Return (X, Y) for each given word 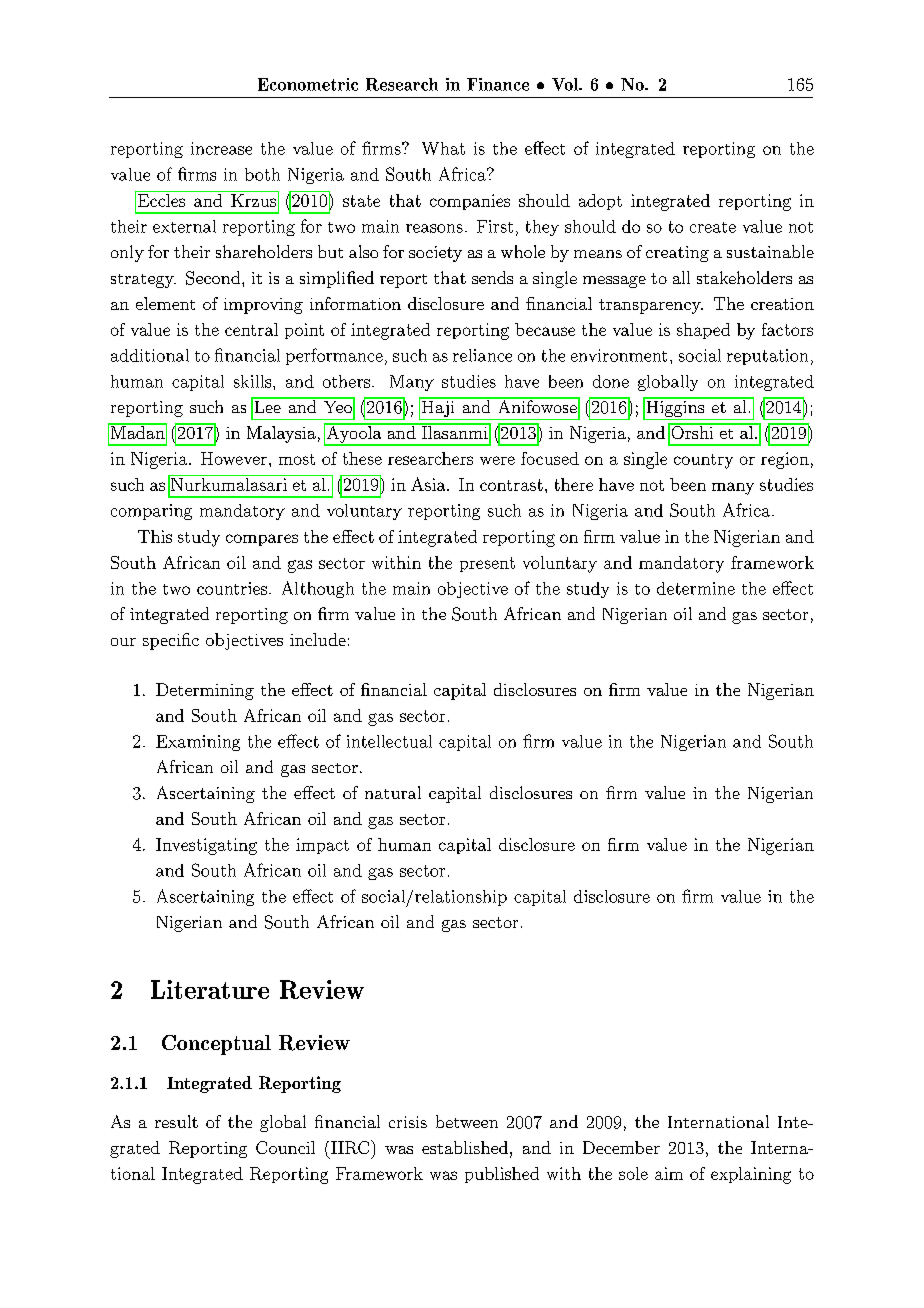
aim (669, 1173)
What (443, 148)
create (713, 227)
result (176, 1121)
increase (221, 148)
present (487, 564)
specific (171, 641)
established (465, 1147)
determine (696, 588)
